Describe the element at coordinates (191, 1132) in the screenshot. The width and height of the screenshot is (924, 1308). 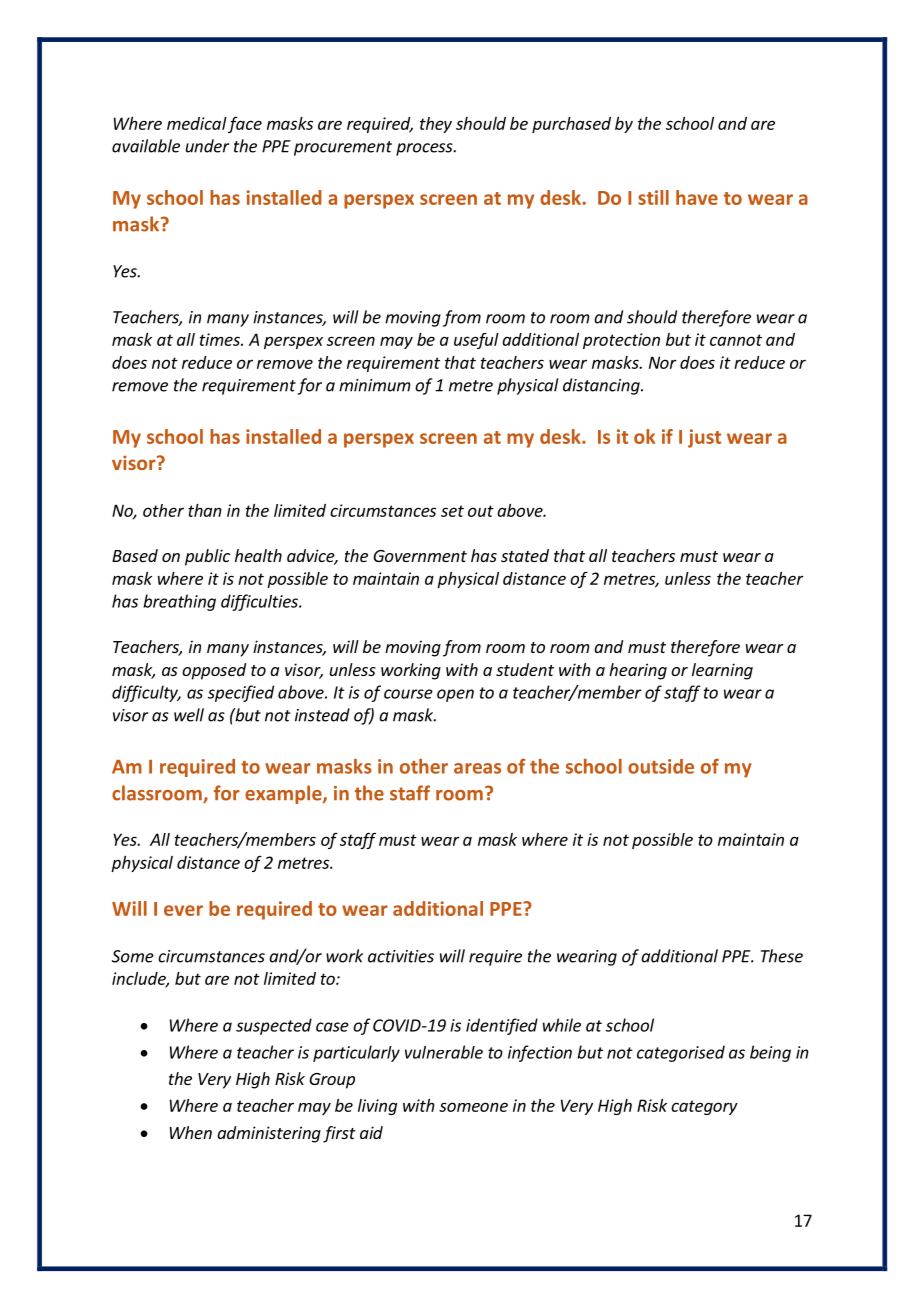
I see `When` at that location.
